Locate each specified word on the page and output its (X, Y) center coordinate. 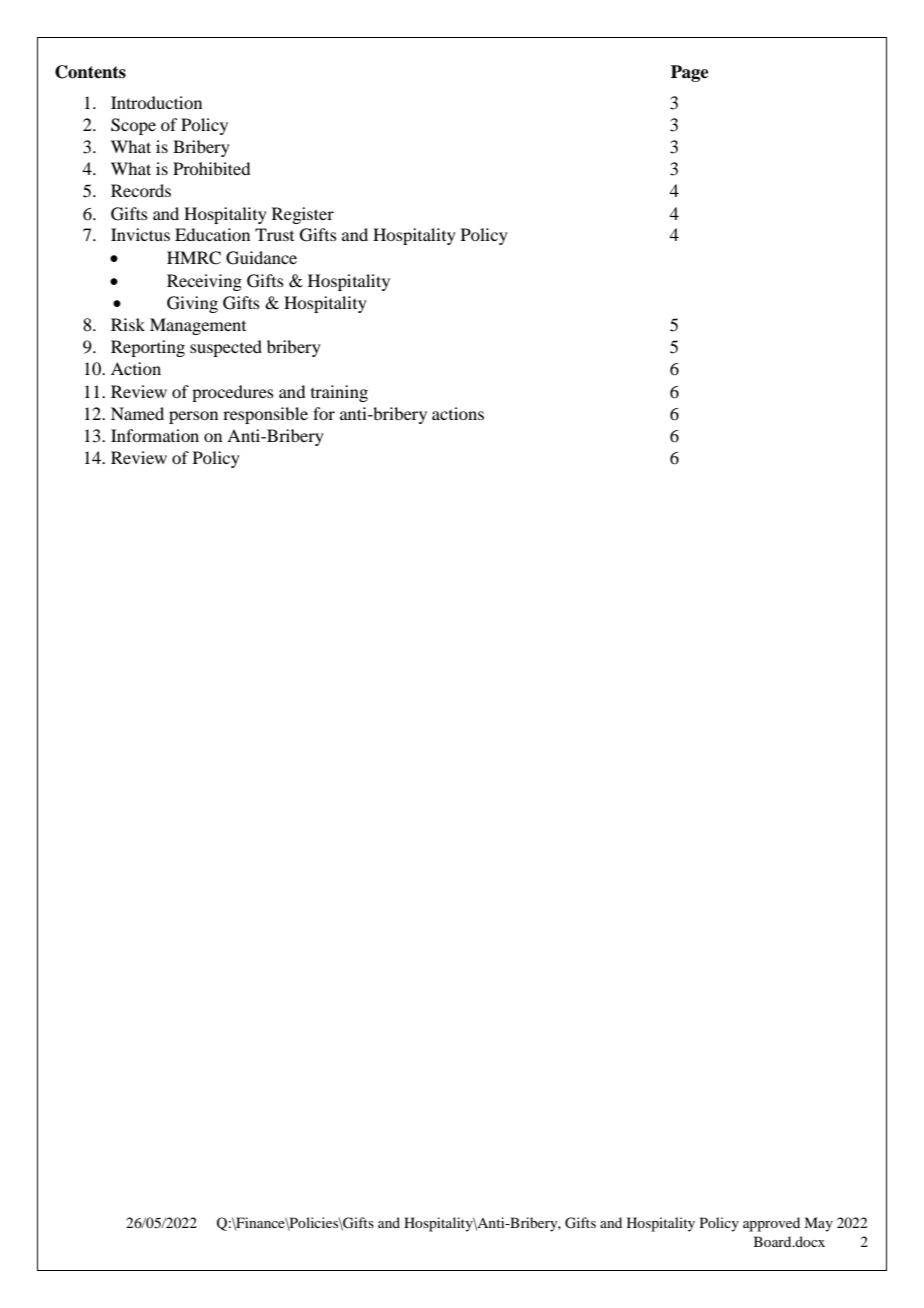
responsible (265, 415)
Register (303, 215)
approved (771, 1224)
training (339, 393)
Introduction (156, 102)
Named (137, 413)
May (818, 1224)
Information (155, 435)
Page (690, 73)
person (193, 417)
